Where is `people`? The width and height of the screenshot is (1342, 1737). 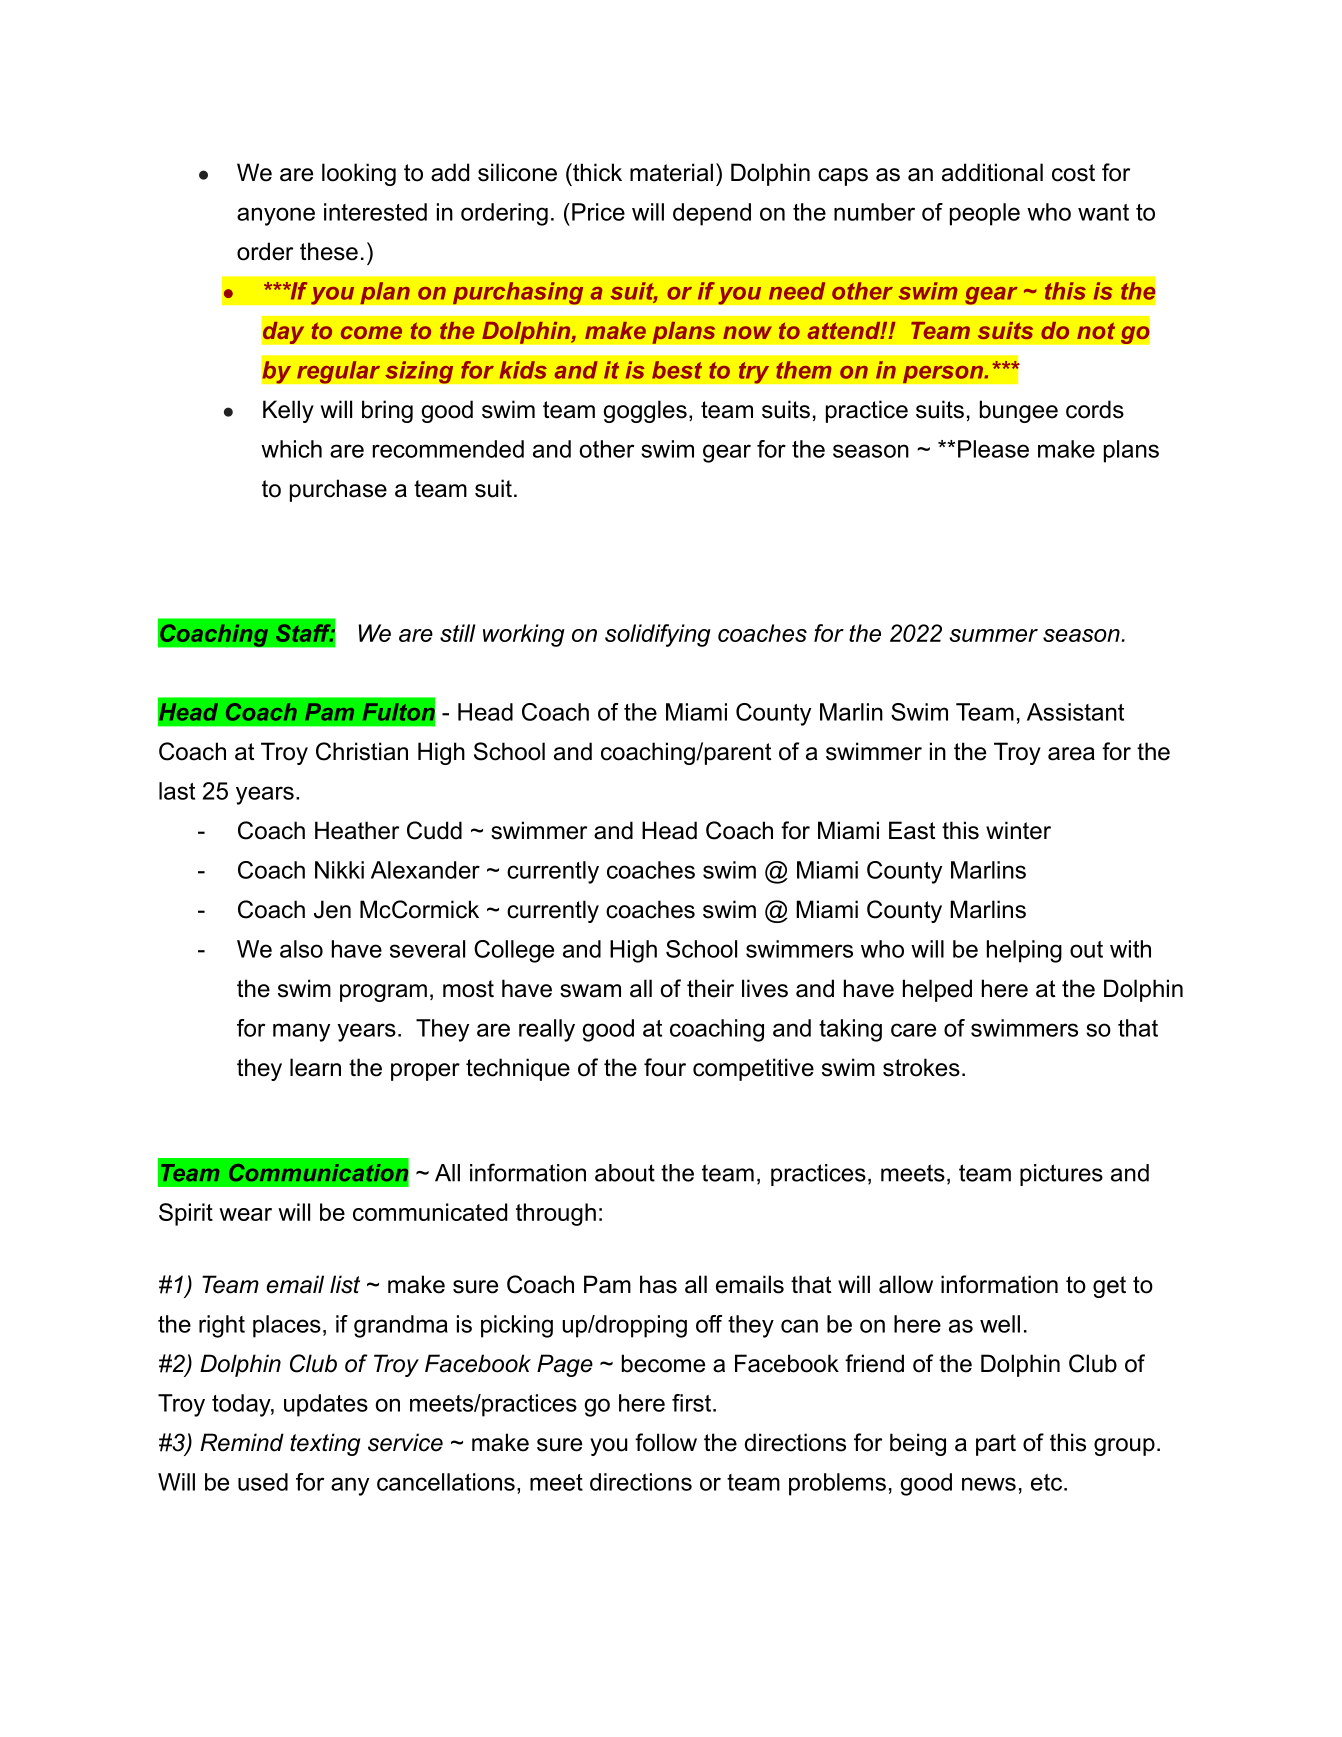
people is located at coordinates (985, 214).
